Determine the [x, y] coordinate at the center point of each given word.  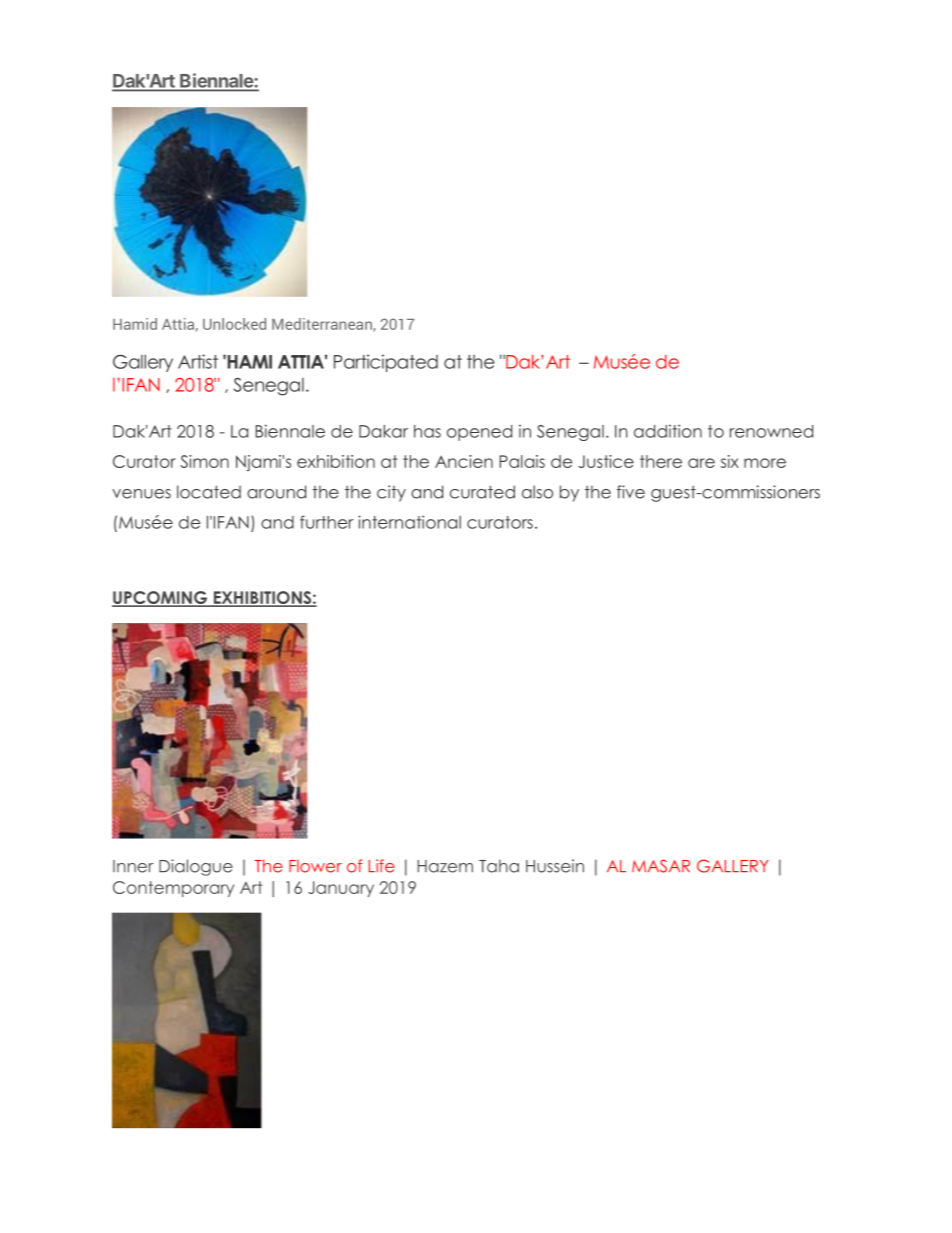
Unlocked [234, 324]
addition [668, 431]
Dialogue [196, 867]
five [631, 492]
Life [382, 866]
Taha [499, 866]
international [409, 522]
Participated [386, 363]
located [209, 492]
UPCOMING [160, 599]
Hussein [555, 866]
